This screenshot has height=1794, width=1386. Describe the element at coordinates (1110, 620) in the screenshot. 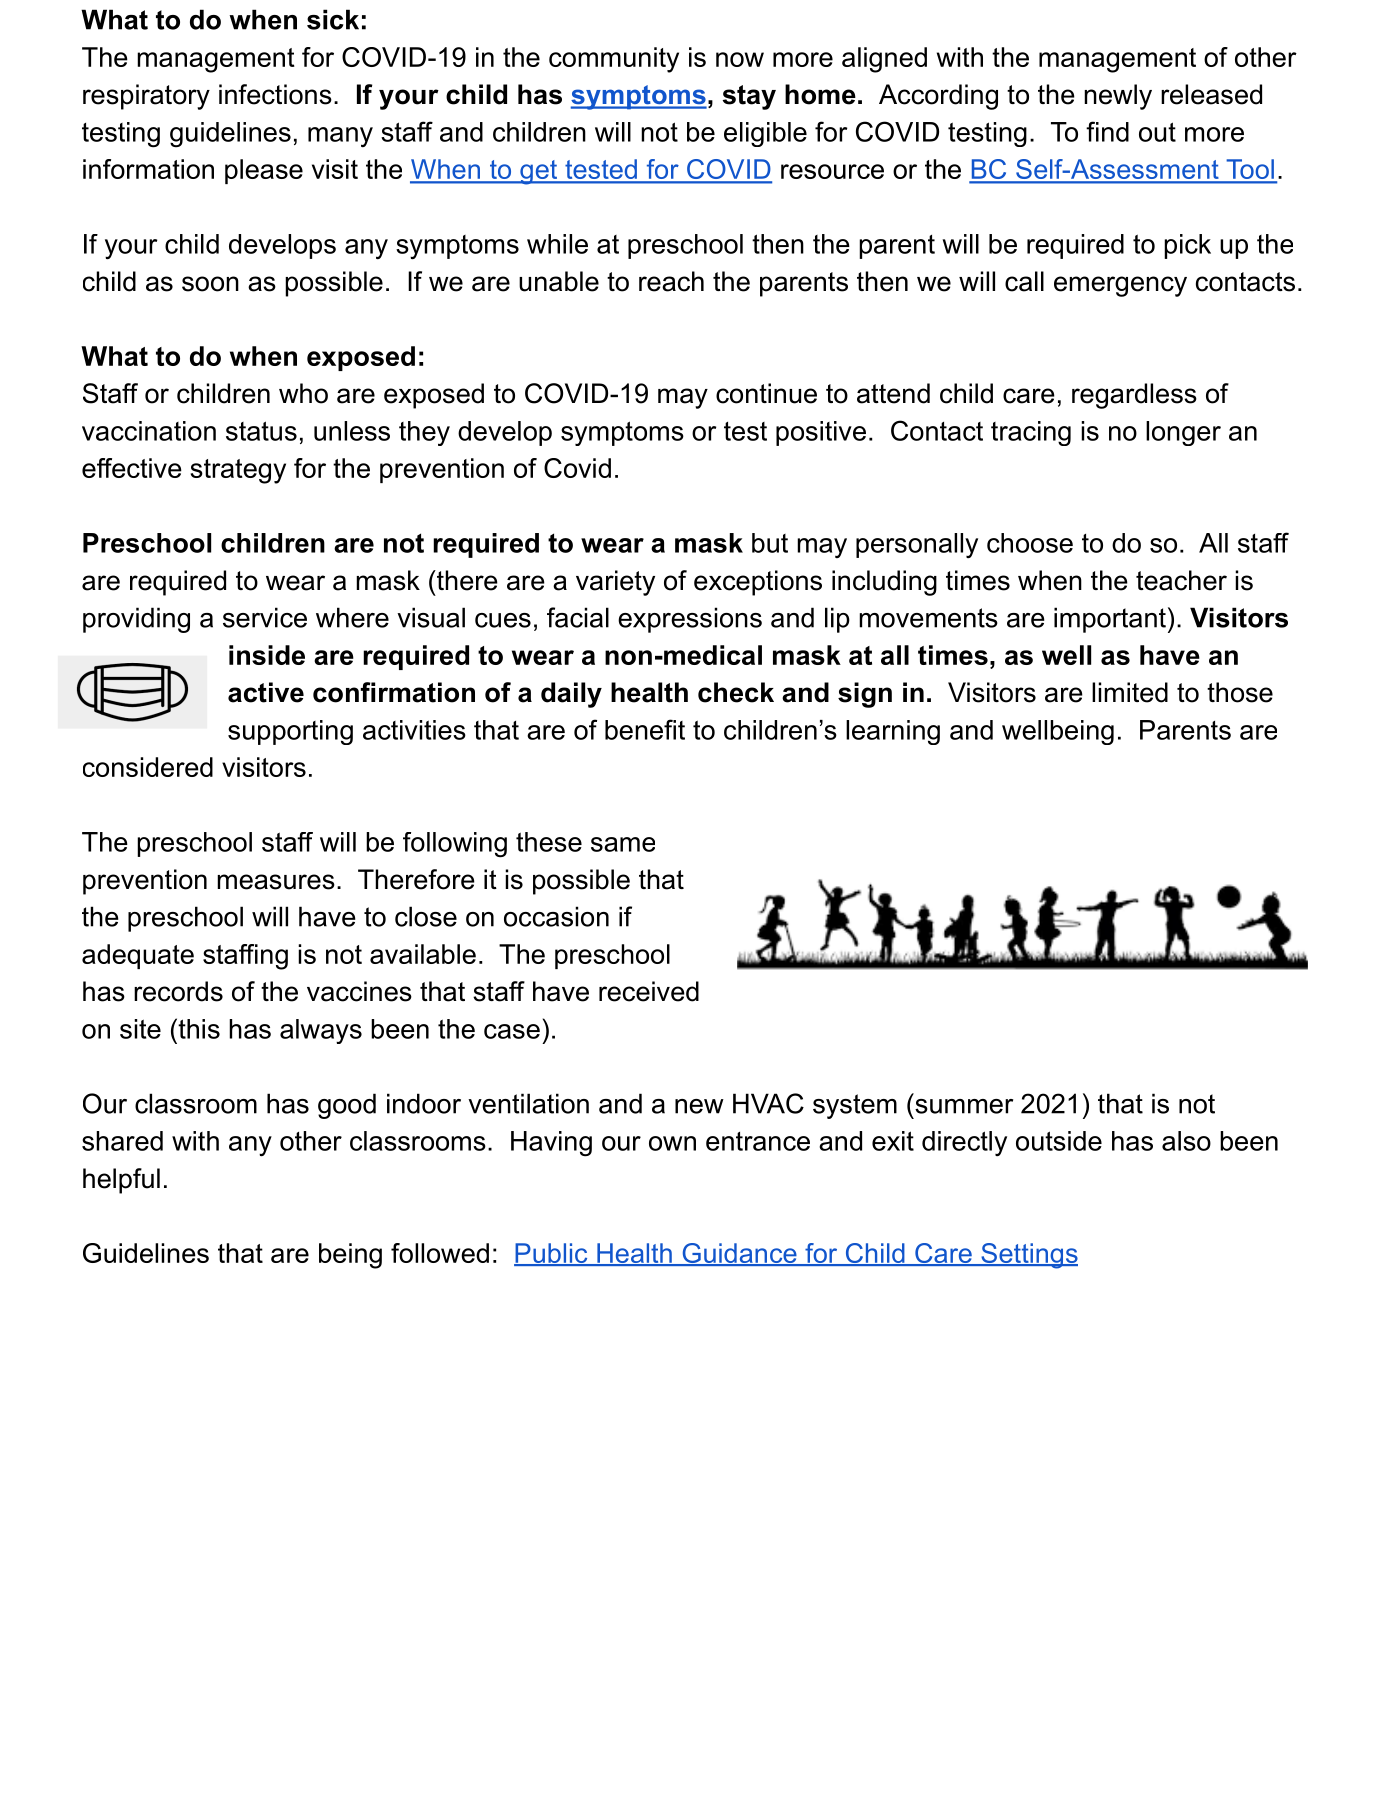

I see `important` at that location.
